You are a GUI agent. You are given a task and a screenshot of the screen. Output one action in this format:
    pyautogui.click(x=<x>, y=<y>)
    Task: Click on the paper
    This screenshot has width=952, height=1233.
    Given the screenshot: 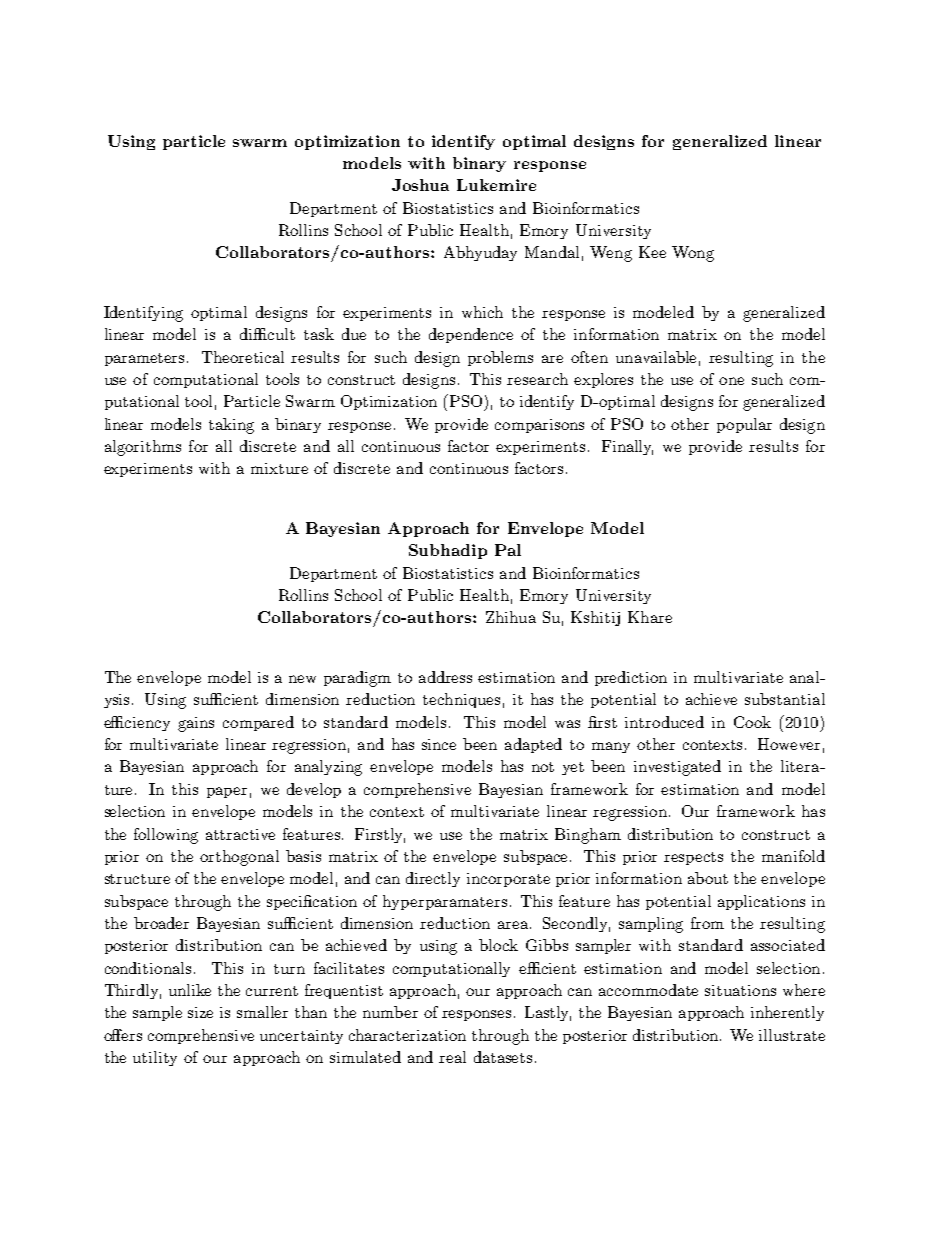 What is the action you would take?
    pyautogui.click(x=227, y=792)
